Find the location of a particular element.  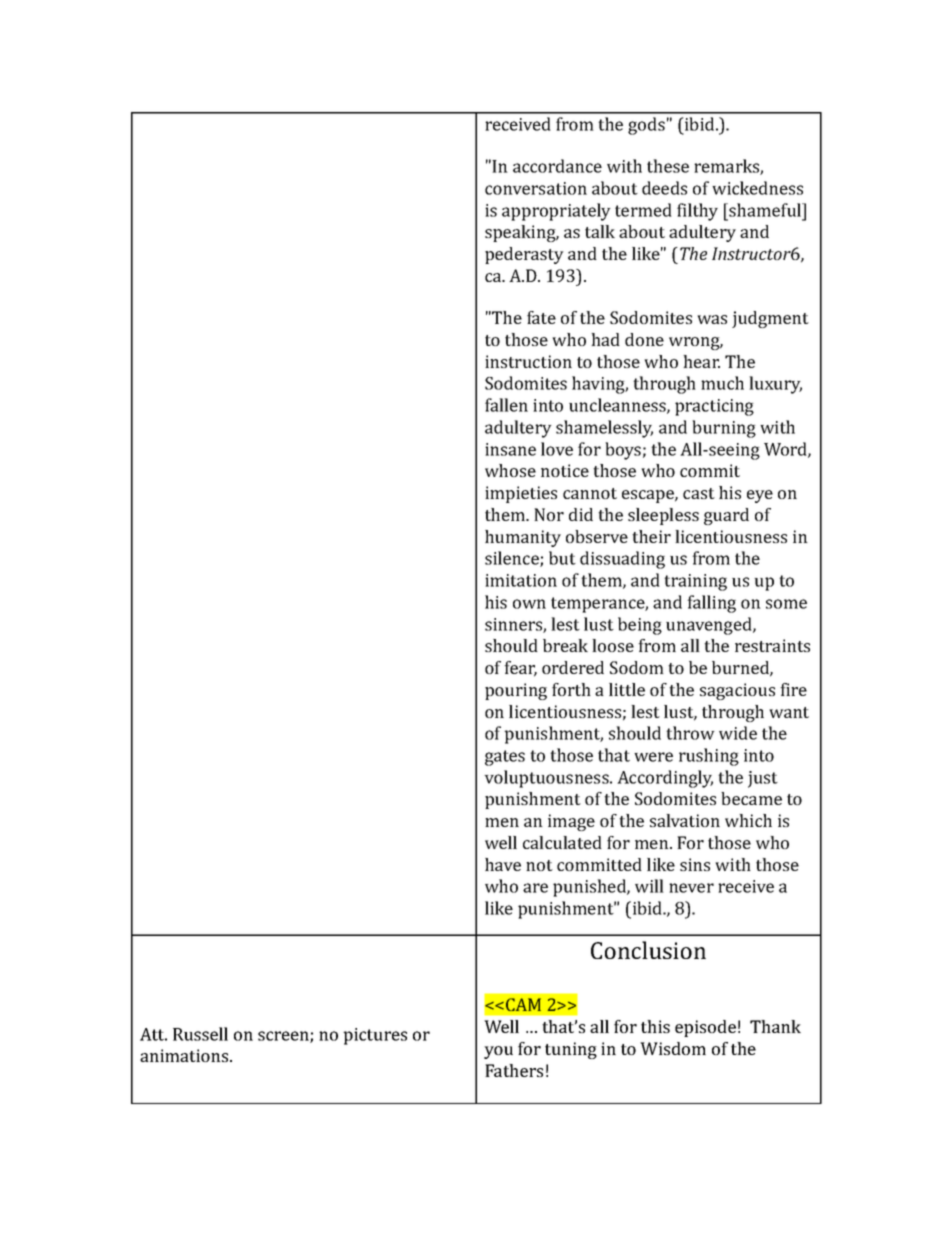

imitation is located at coordinates (521, 580).
